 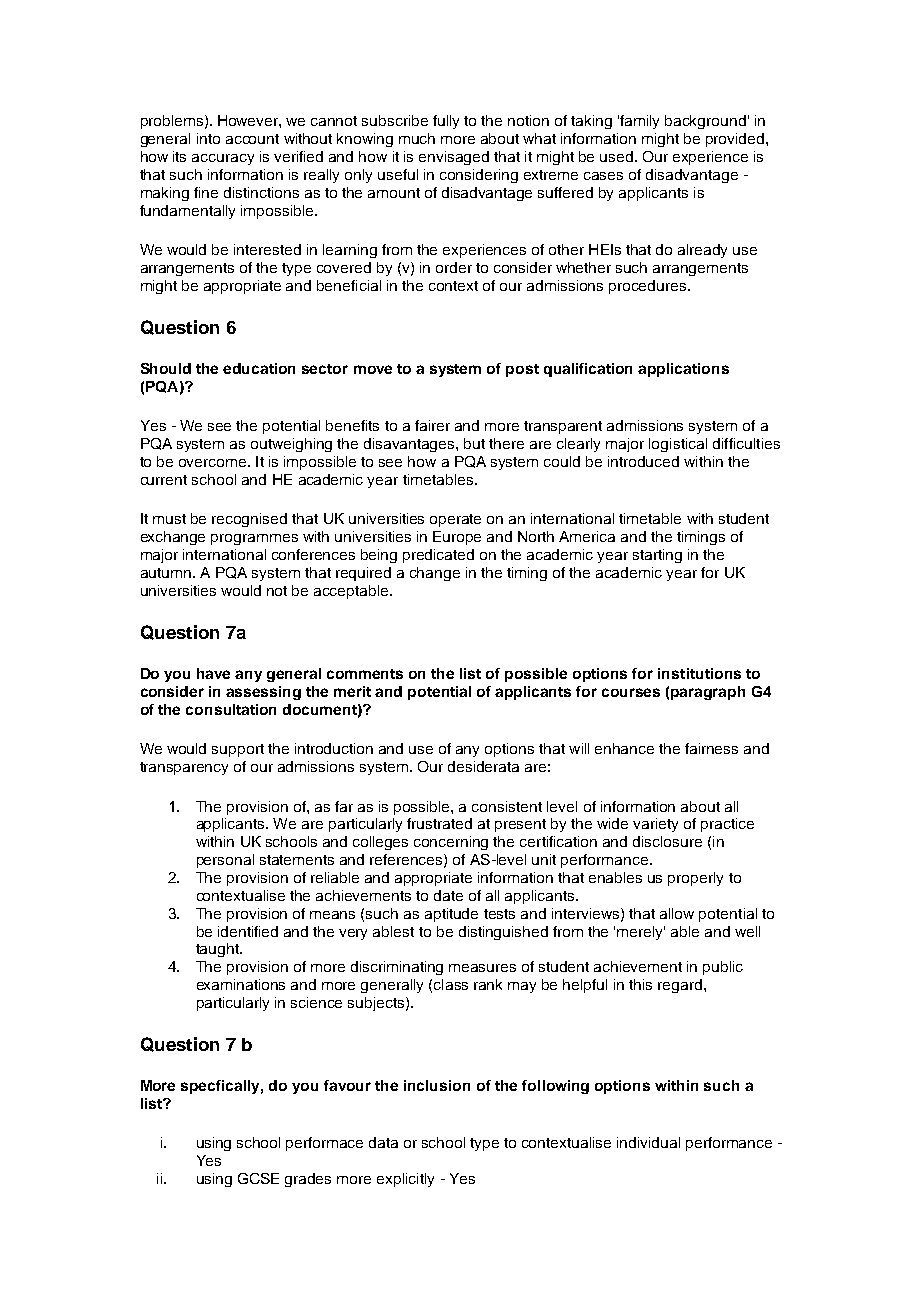 What do you see at coordinates (225, 861) in the screenshot?
I see `personal` at bounding box center [225, 861].
